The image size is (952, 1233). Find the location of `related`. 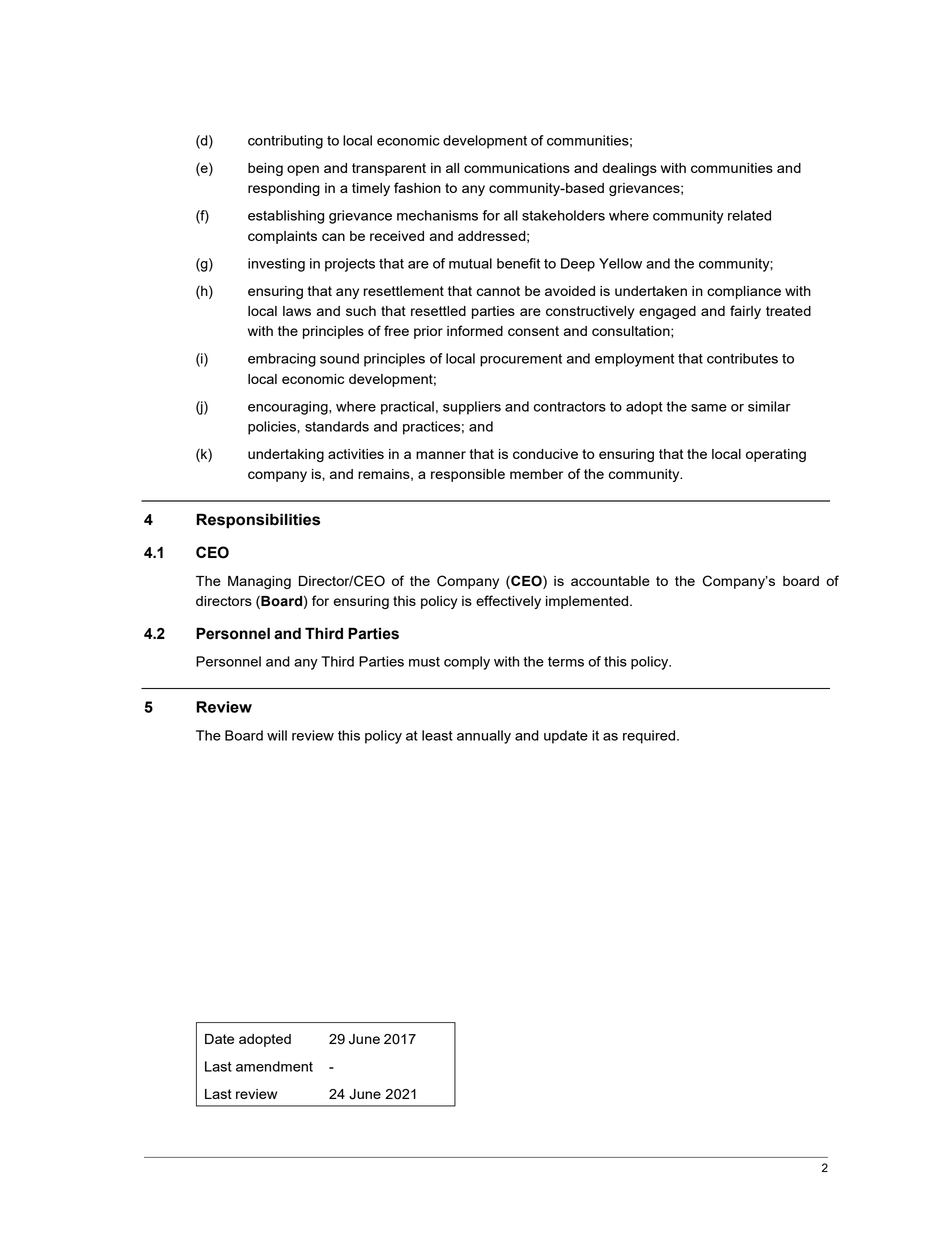

related is located at coordinates (749, 215).
